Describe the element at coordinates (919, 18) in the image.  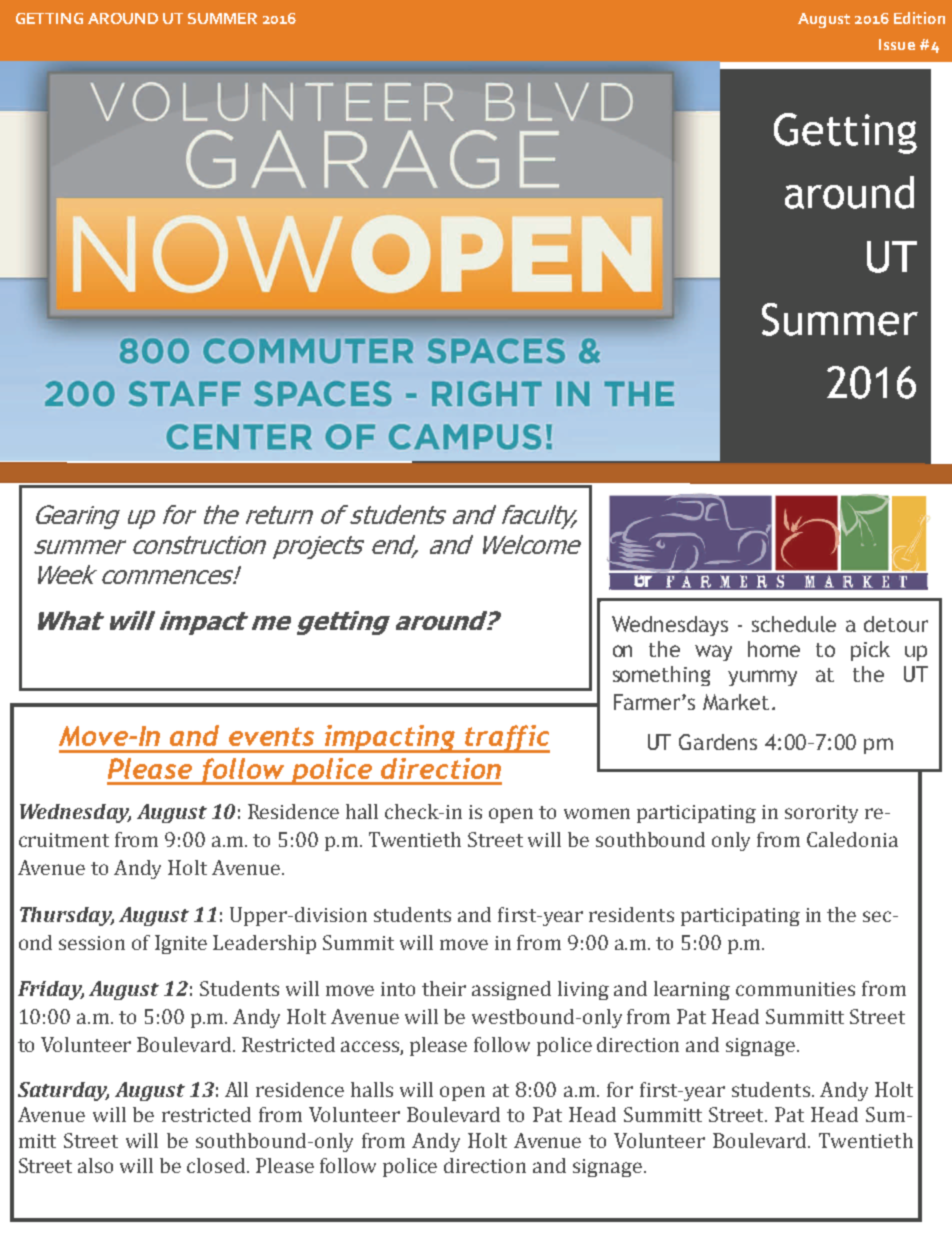
I see `Edition` at that location.
